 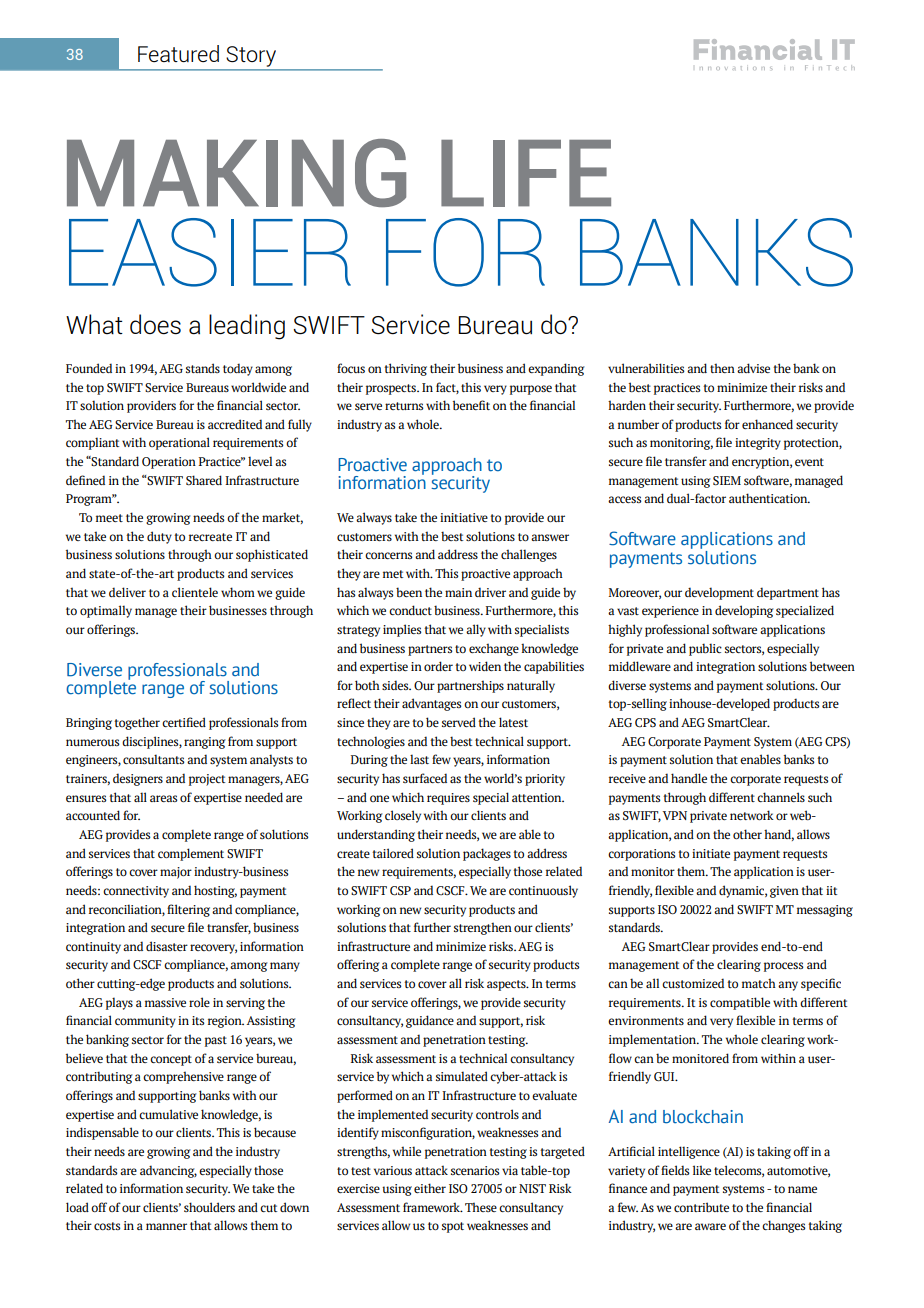 I want to click on order, so click(x=438, y=666).
